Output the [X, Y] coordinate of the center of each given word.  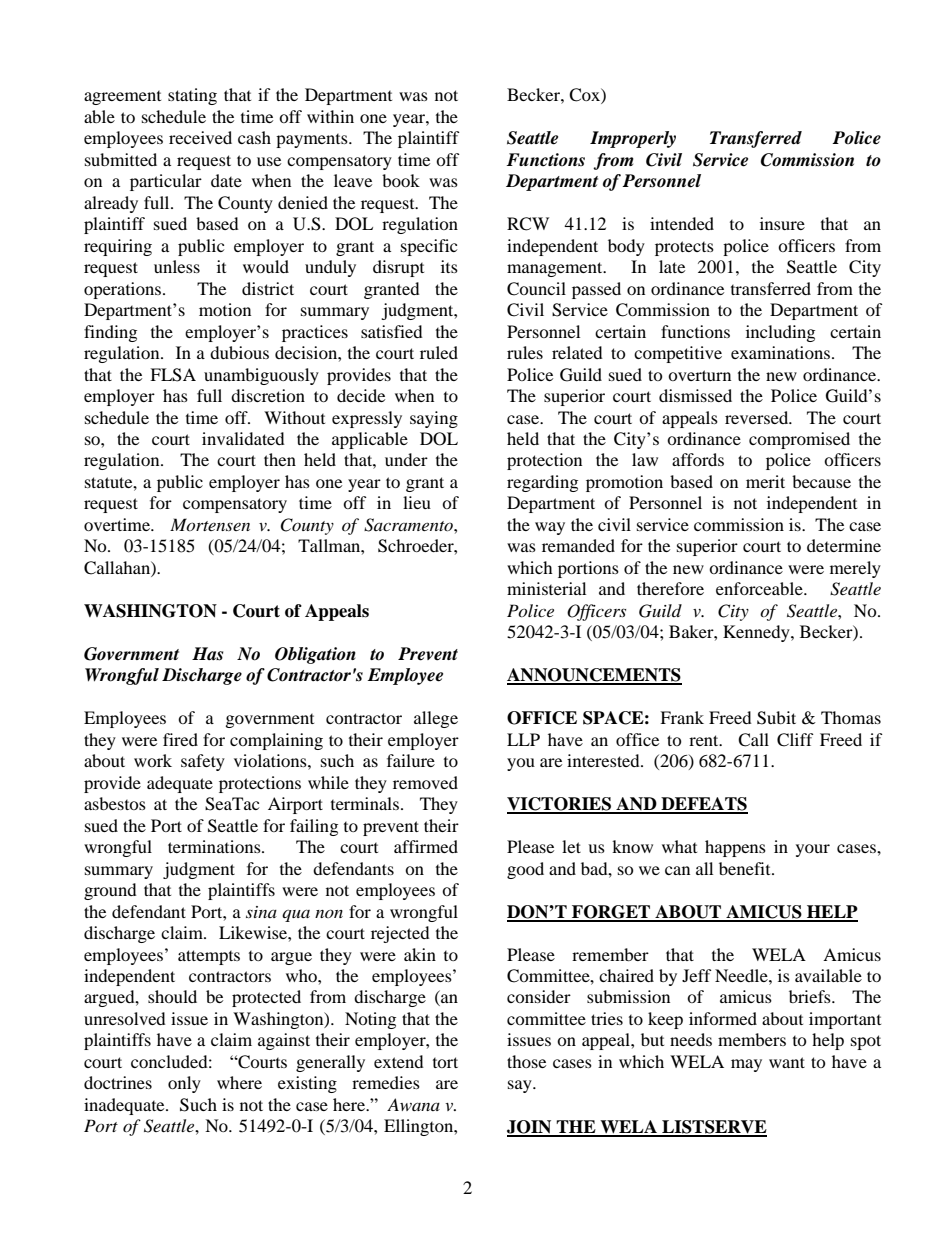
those [526, 1061]
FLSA [173, 375]
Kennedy [757, 633]
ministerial [546, 588]
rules [525, 352]
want [787, 1062]
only [184, 1084]
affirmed [426, 846]
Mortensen [210, 524]
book [401, 180]
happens [735, 848]
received [200, 137]
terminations [215, 846]
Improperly [633, 139]
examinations [780, 352]
